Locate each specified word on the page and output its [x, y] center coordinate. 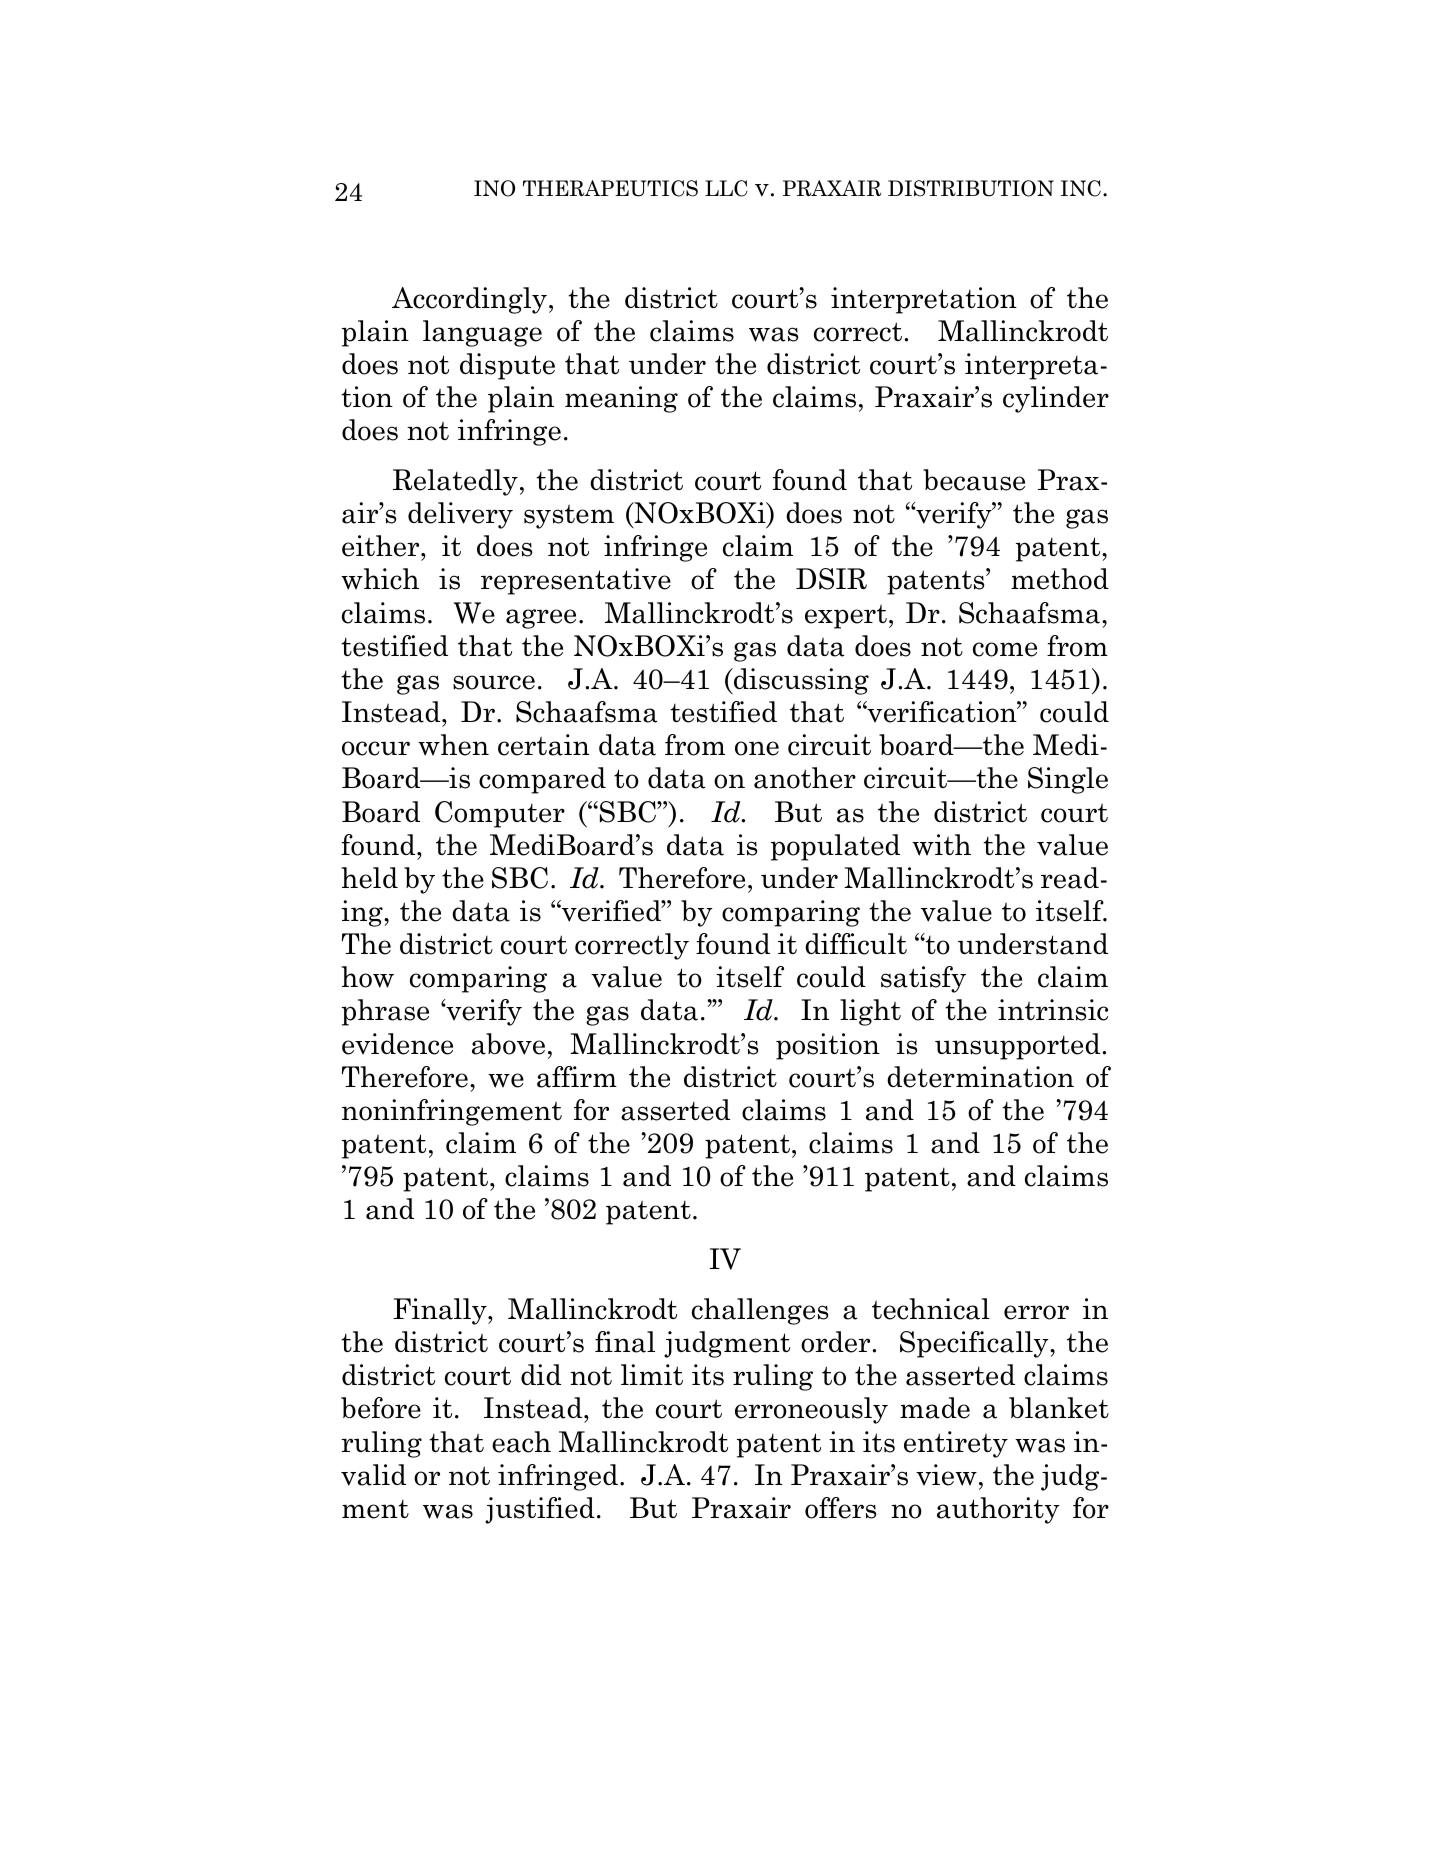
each [521, 1442]
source [494, 682]
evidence [397, 1044]
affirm [577, 1077]
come [1005, 649]
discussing [800, 681]
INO [494, 188]
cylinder [1056, 399]
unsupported [1017, 1046]
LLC [726, 188]
